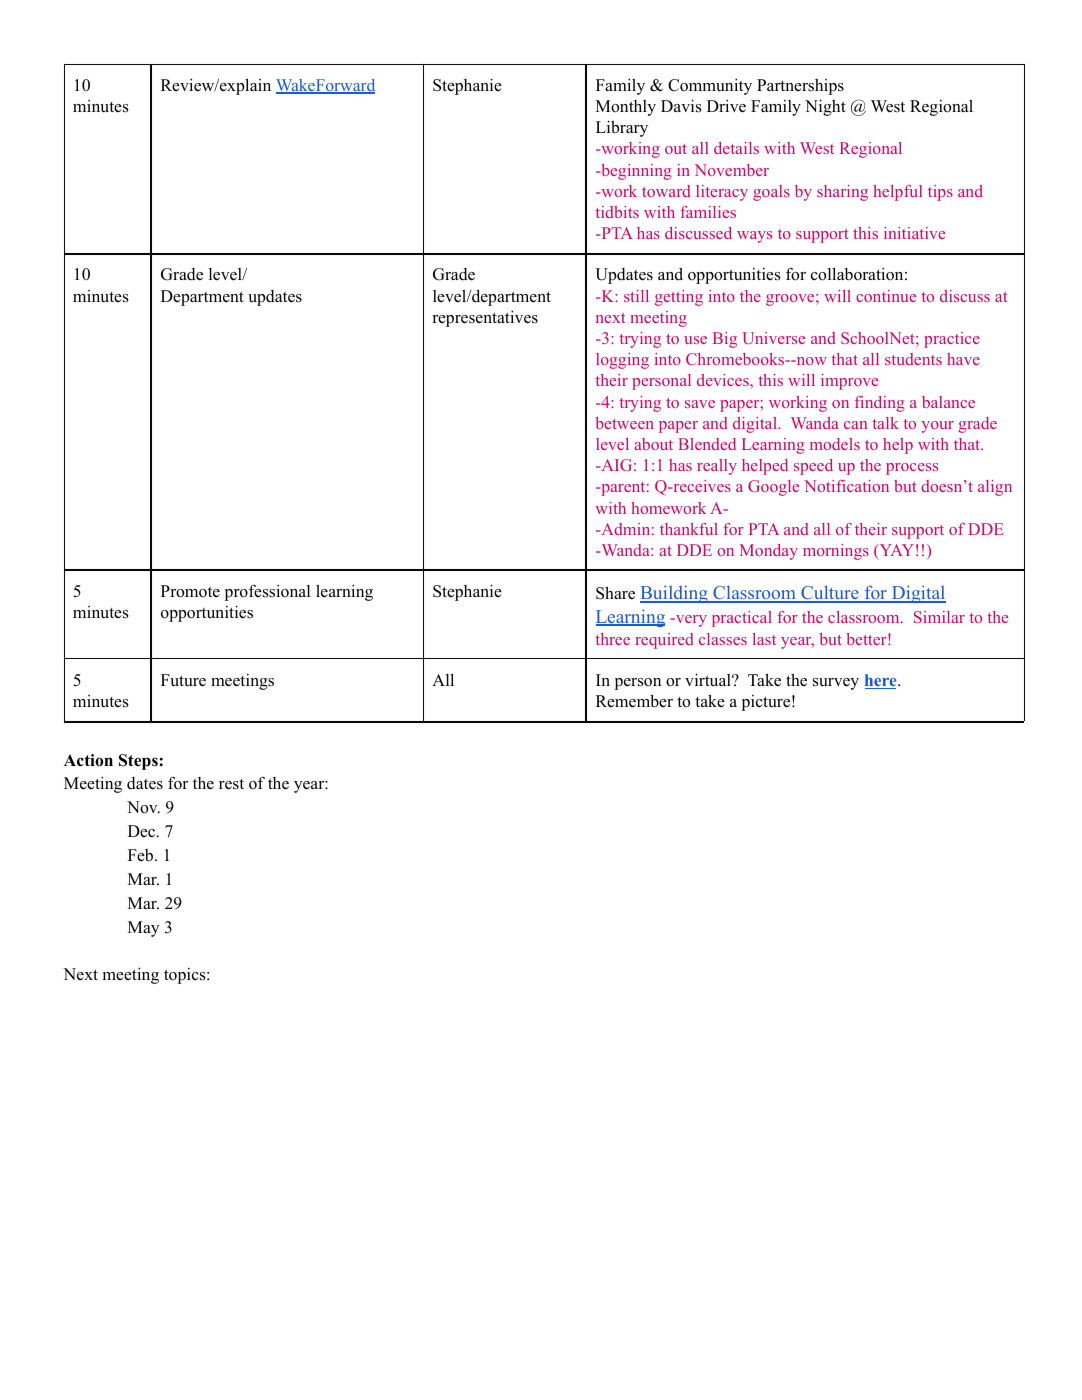  I want to click on Night, so click(825, 107).
